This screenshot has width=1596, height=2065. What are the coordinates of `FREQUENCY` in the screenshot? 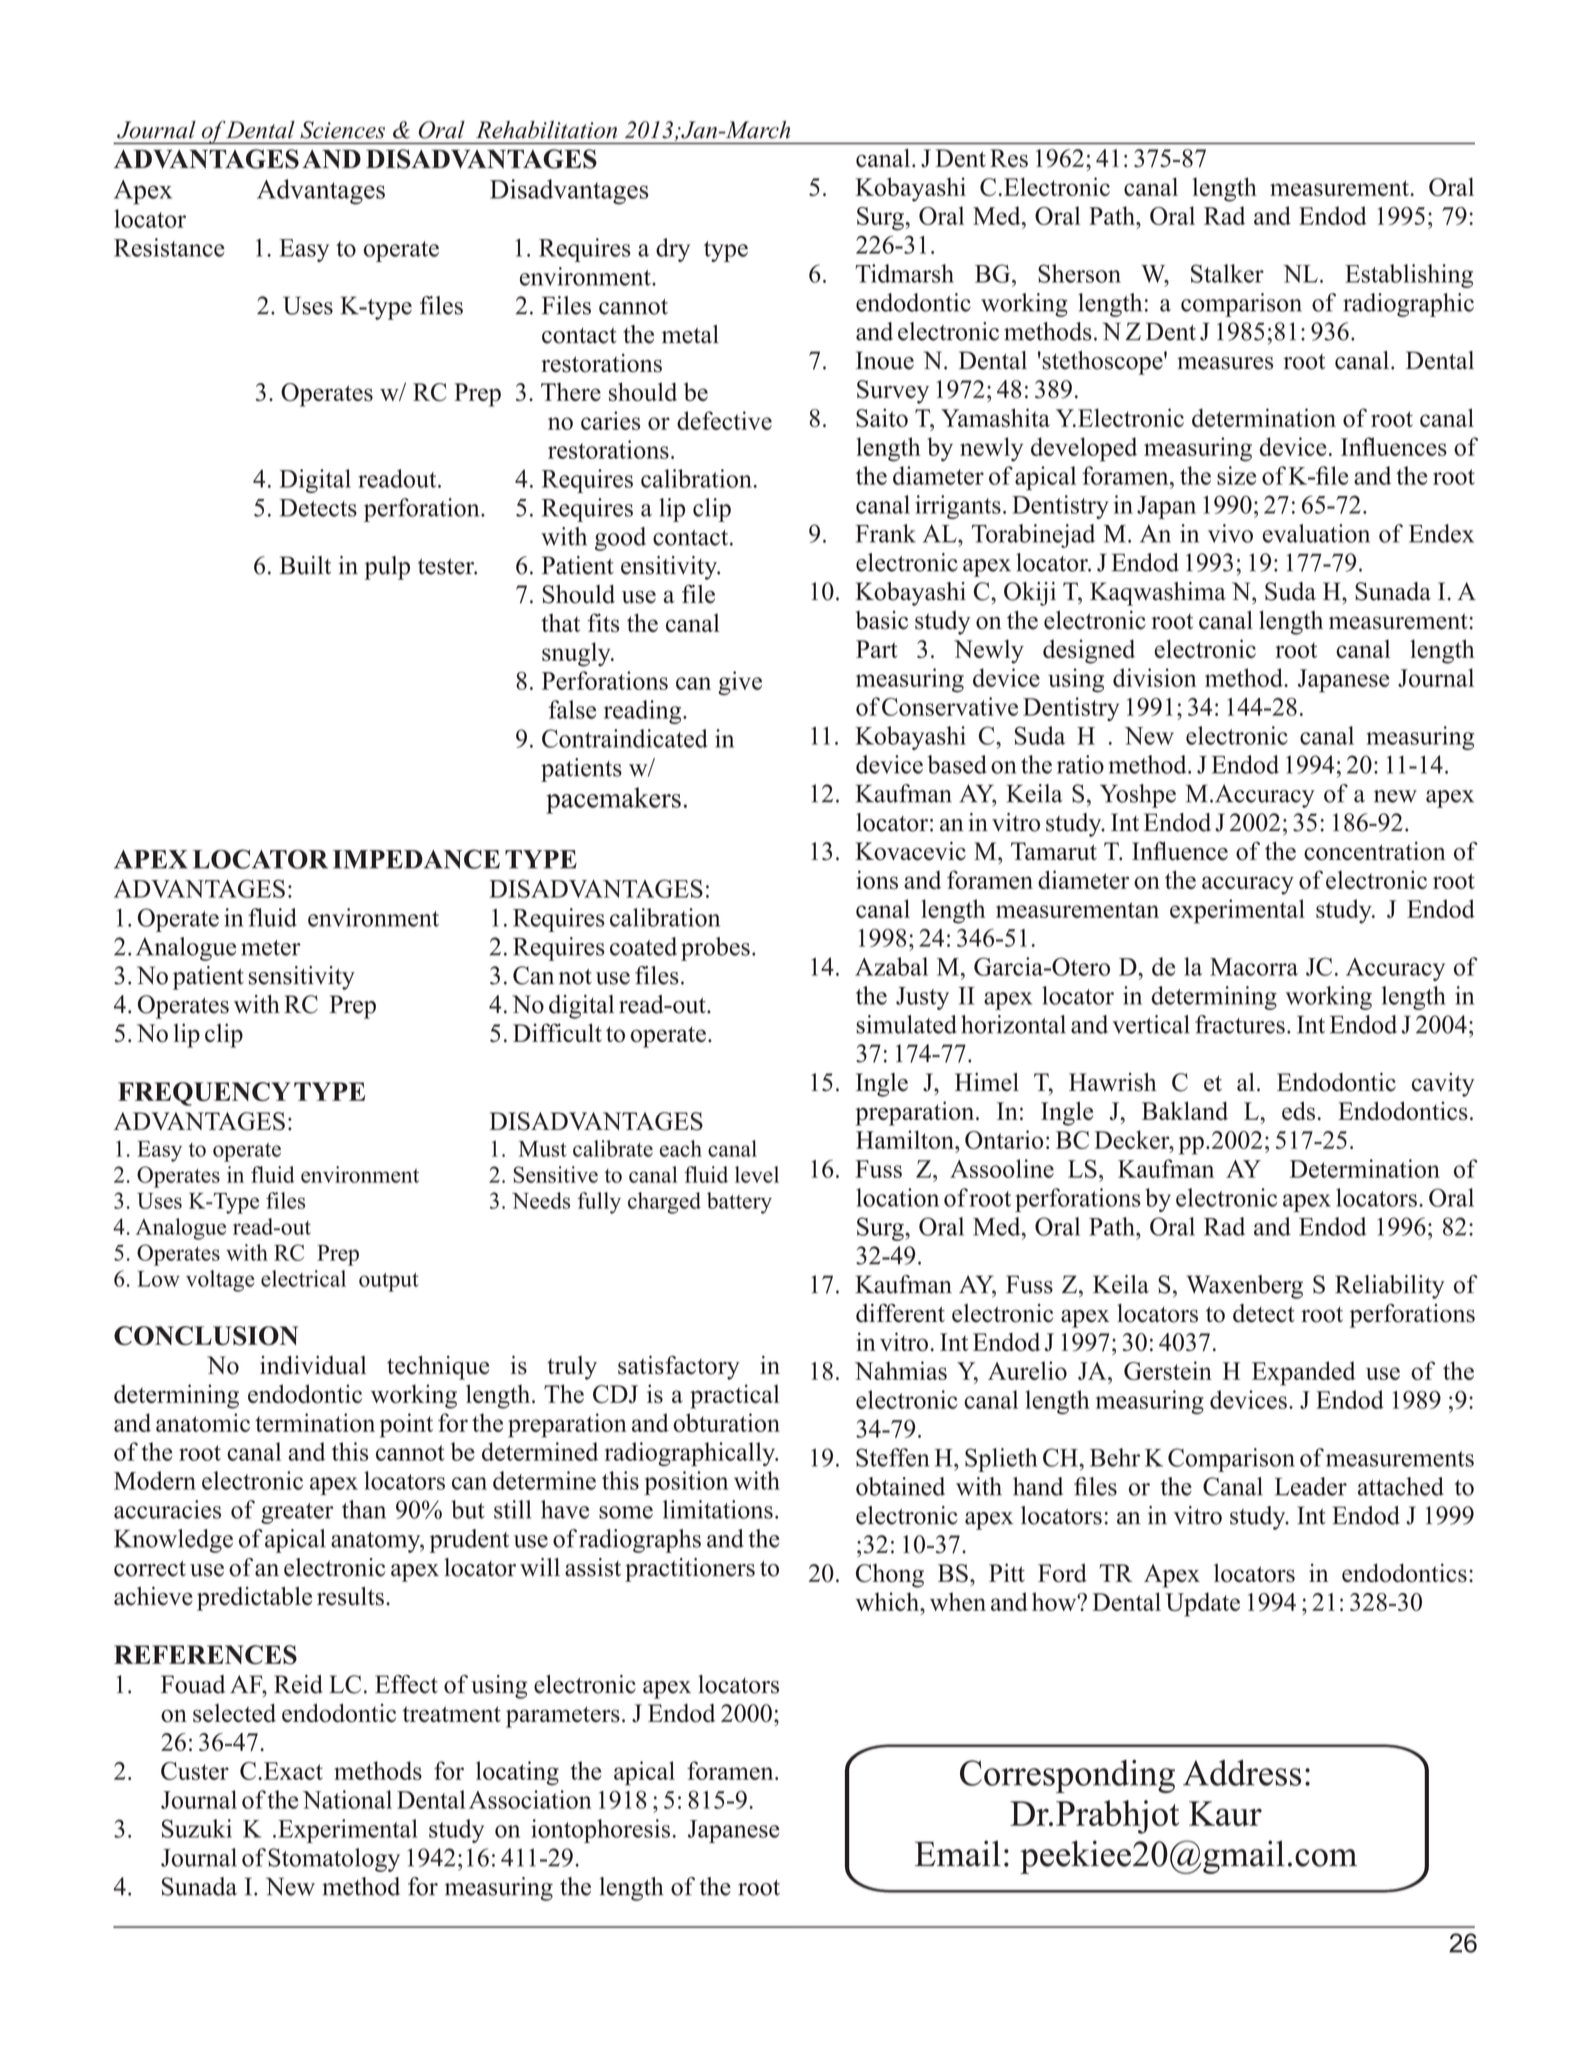 It's located at (204, 1094).
